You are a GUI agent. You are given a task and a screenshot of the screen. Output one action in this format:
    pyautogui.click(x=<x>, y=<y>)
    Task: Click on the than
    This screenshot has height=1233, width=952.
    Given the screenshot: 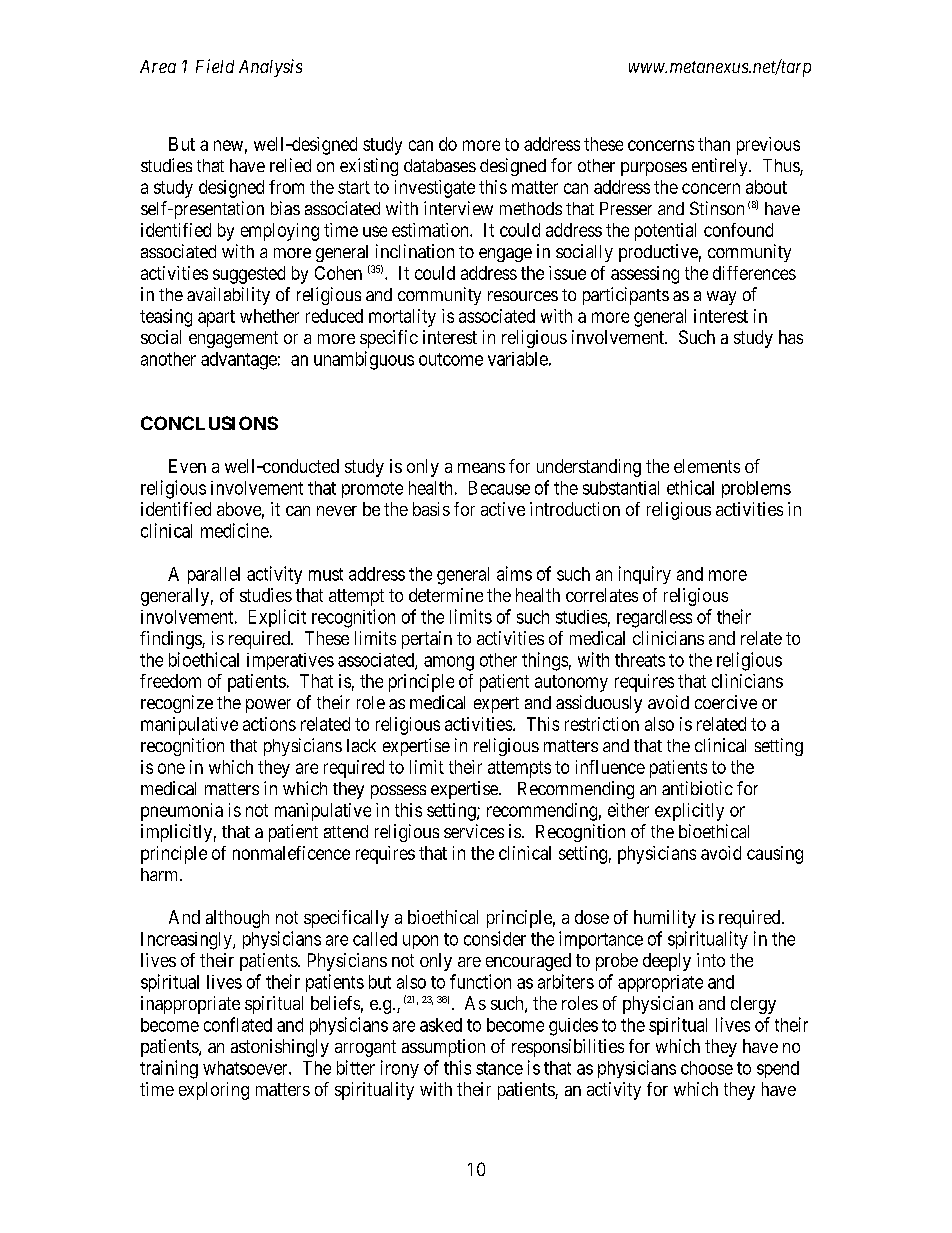 What is the action you would take?
    pyautogui.click(x=714, y=144)
